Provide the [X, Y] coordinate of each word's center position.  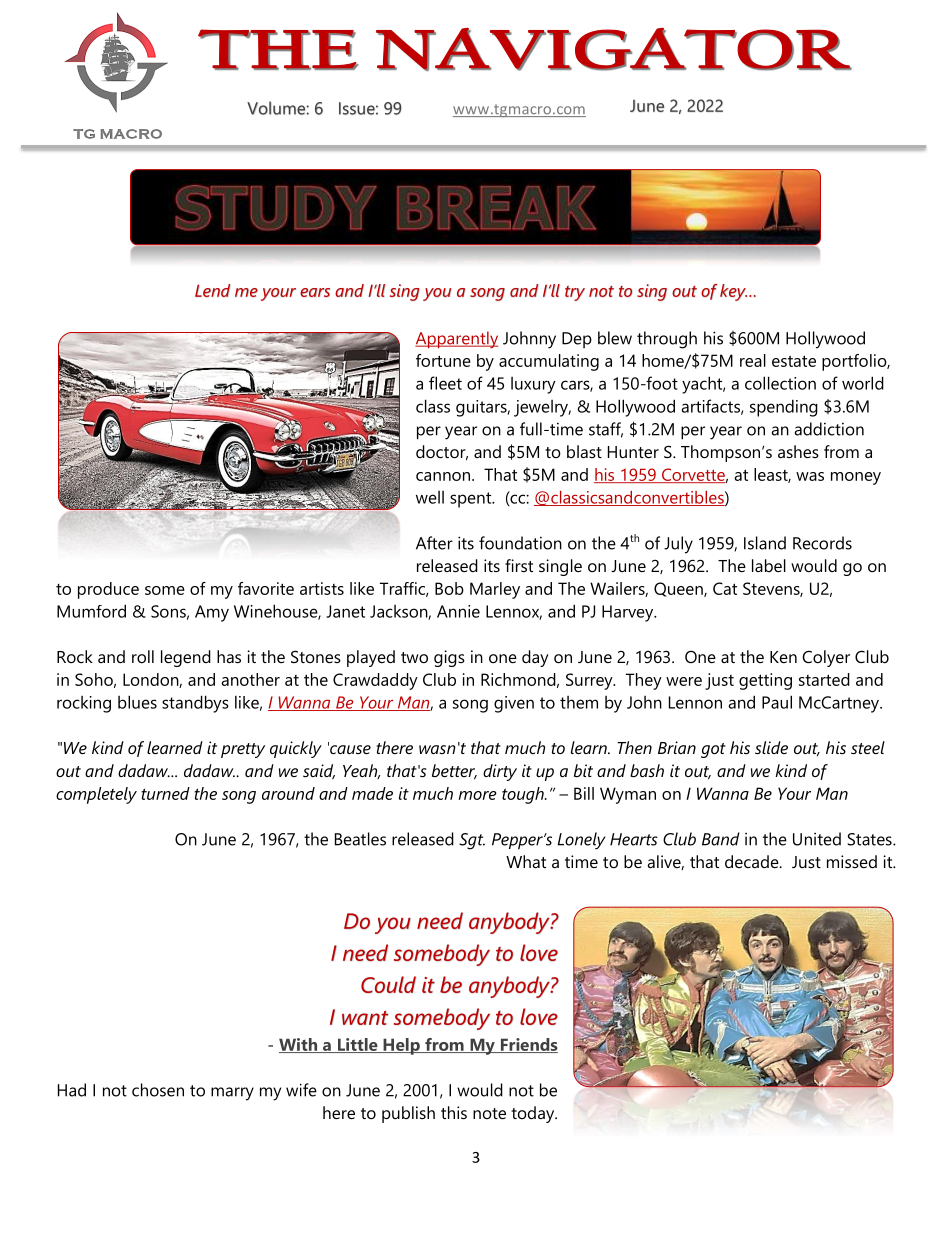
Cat [725, 588]
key [733, 292]
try [575, 293]
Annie [458, 611]
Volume [277, 108]
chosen [158, 1090]
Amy [212, 613]
